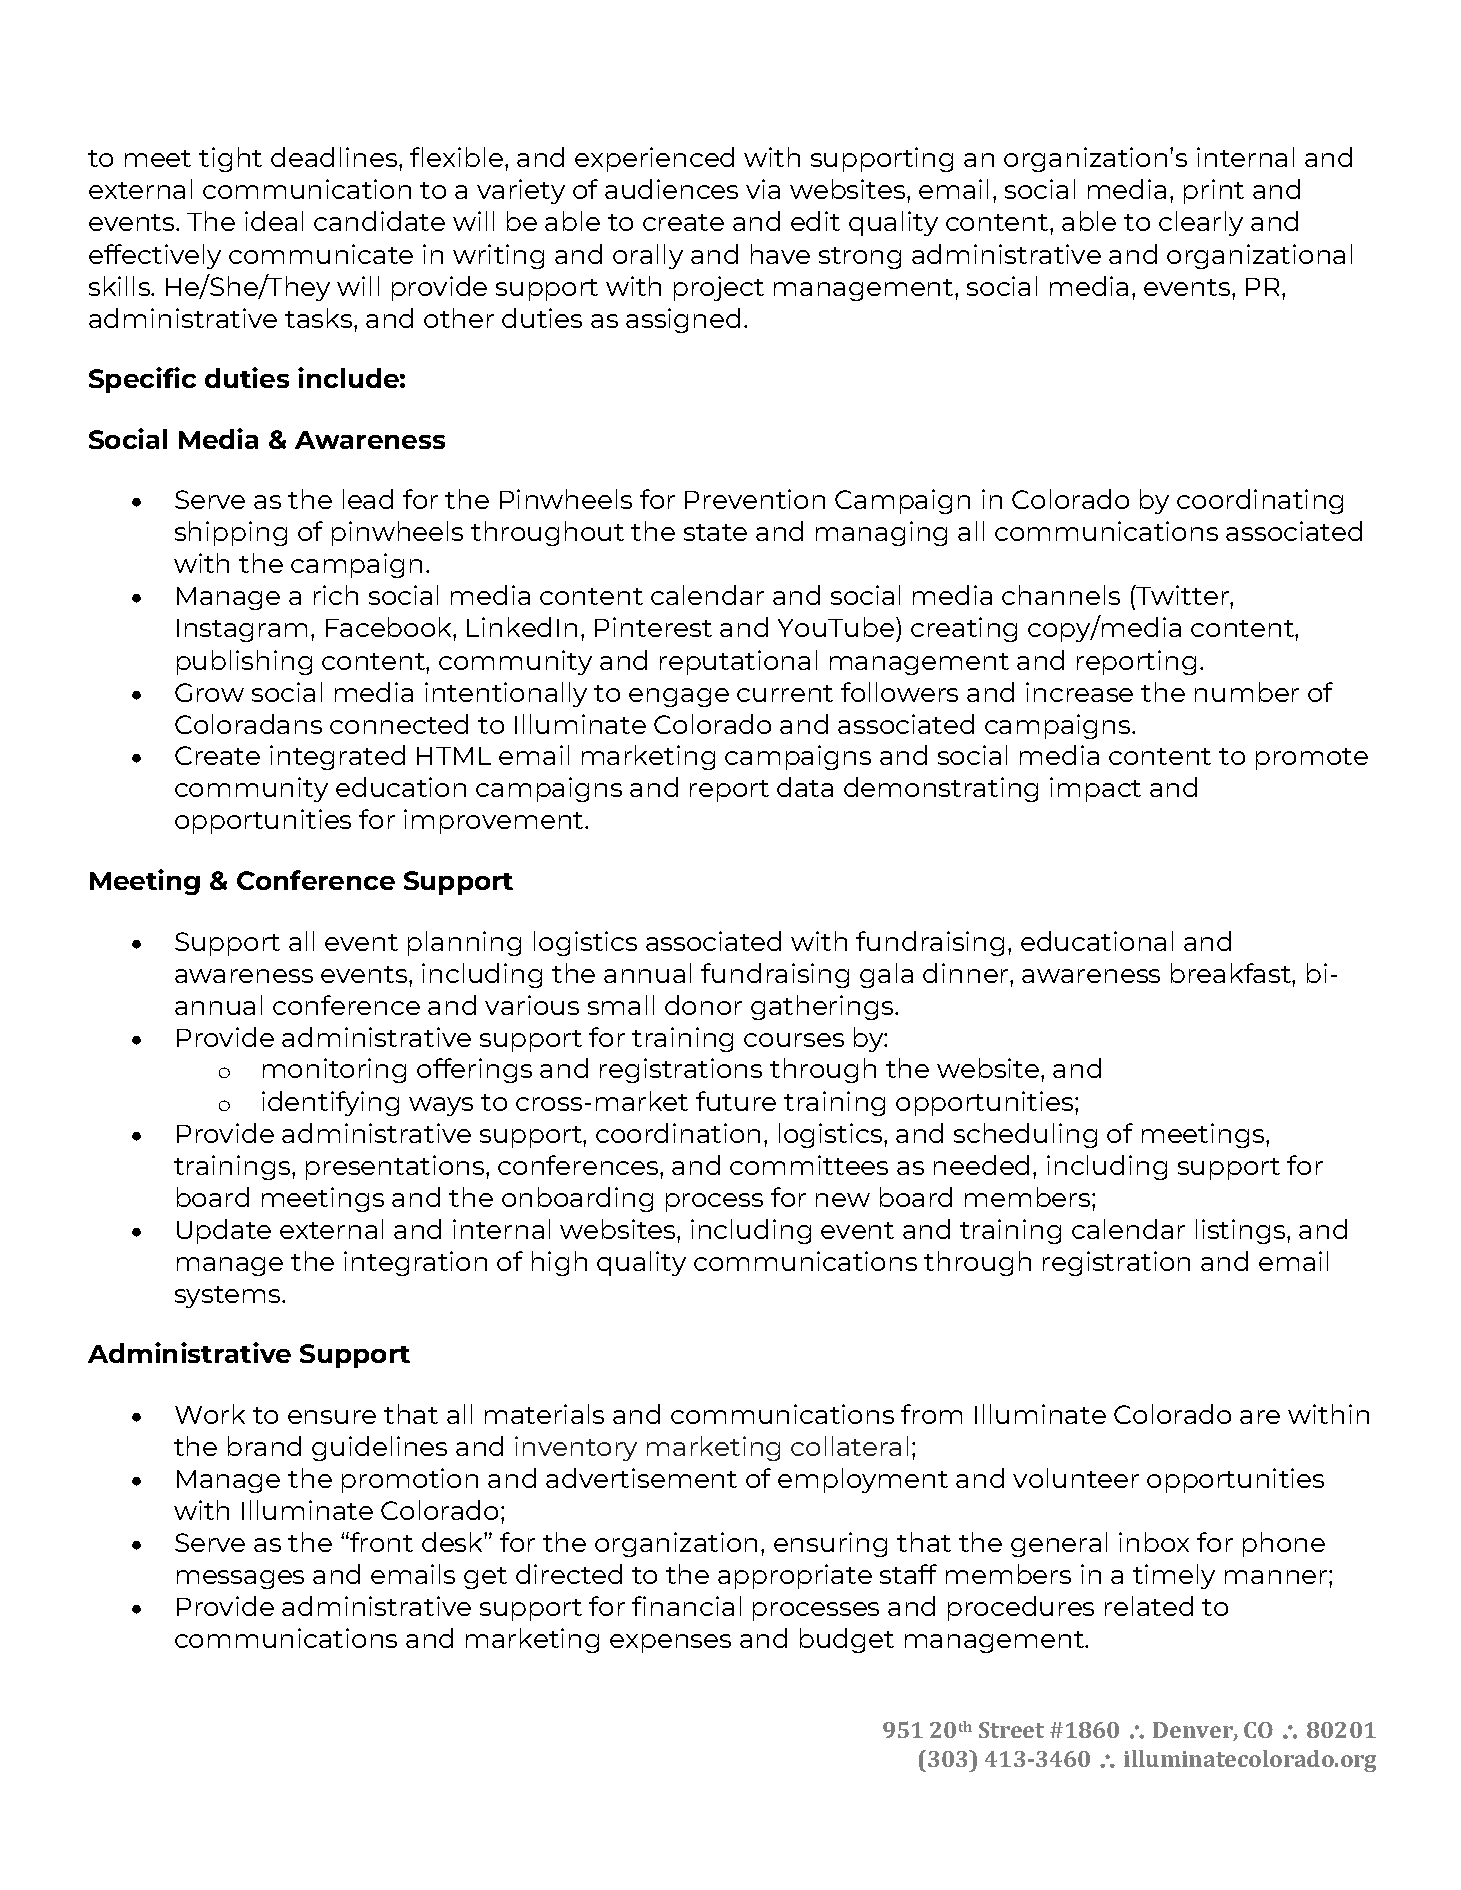 This screenshot has width=1461, height=1890. Describe the element at coordinates (240, 1579) in the screenshot. I see `messages` at that location.
